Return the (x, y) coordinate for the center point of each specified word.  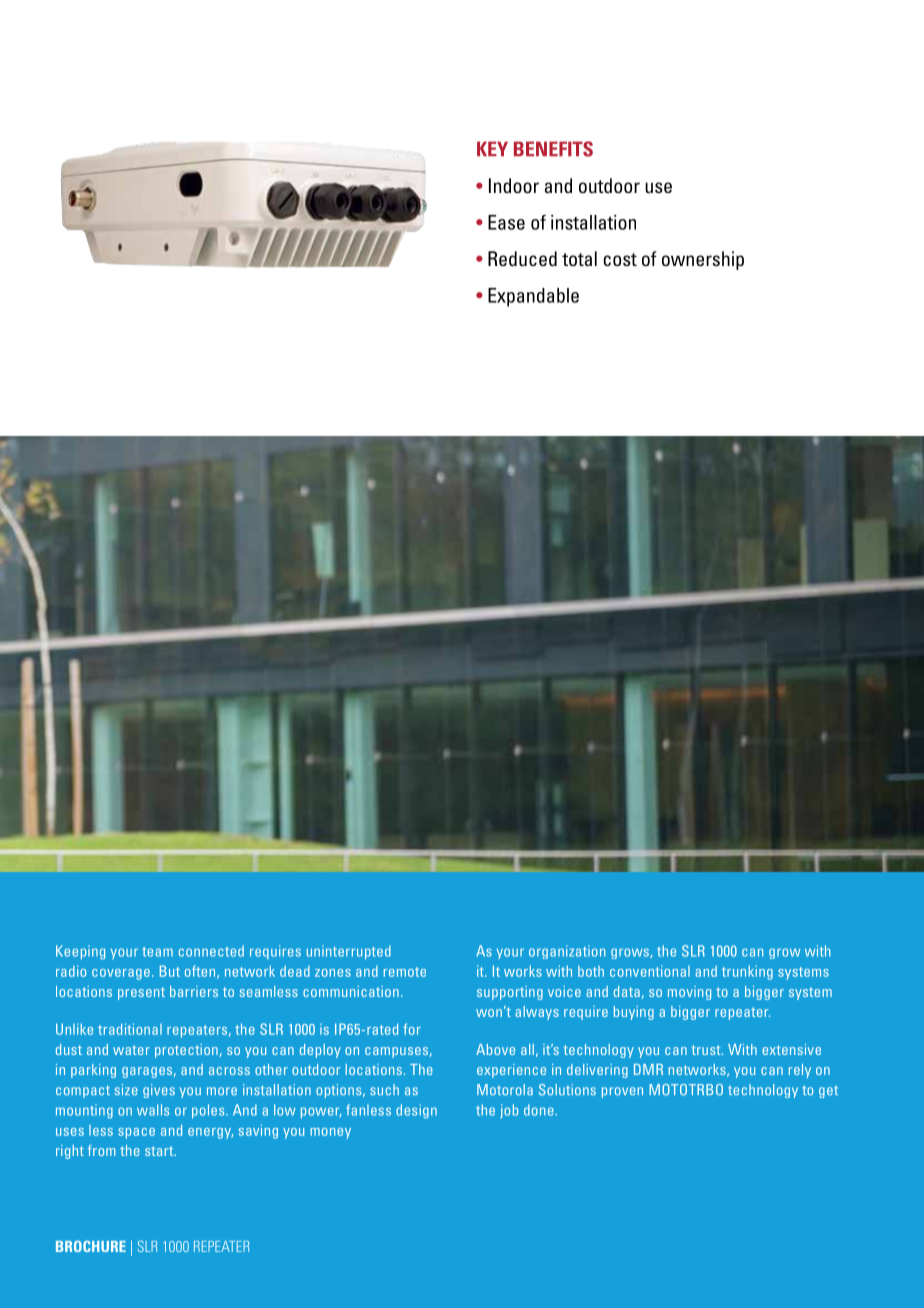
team (157, 952)
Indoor (514, 185)
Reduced (522, 258)
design (416, 1111)
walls (153, 1110)
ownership (703, 260)
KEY (492, 148)
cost (620, 259)
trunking (747, 972)
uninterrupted (349, 952)
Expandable (533, 297)
